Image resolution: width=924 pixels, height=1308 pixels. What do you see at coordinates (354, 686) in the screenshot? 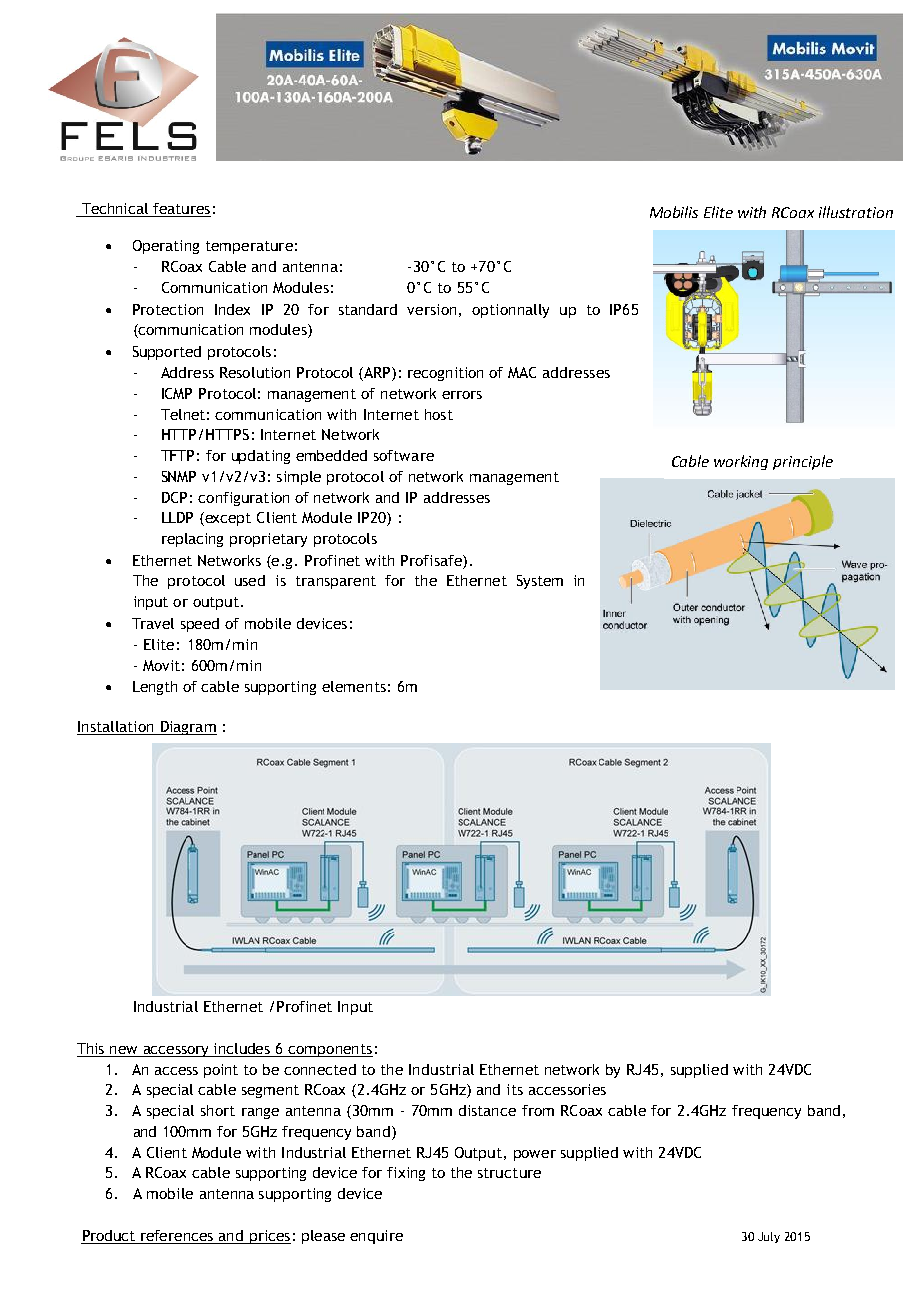
I see `elements` at bounding box center [354, 686].
